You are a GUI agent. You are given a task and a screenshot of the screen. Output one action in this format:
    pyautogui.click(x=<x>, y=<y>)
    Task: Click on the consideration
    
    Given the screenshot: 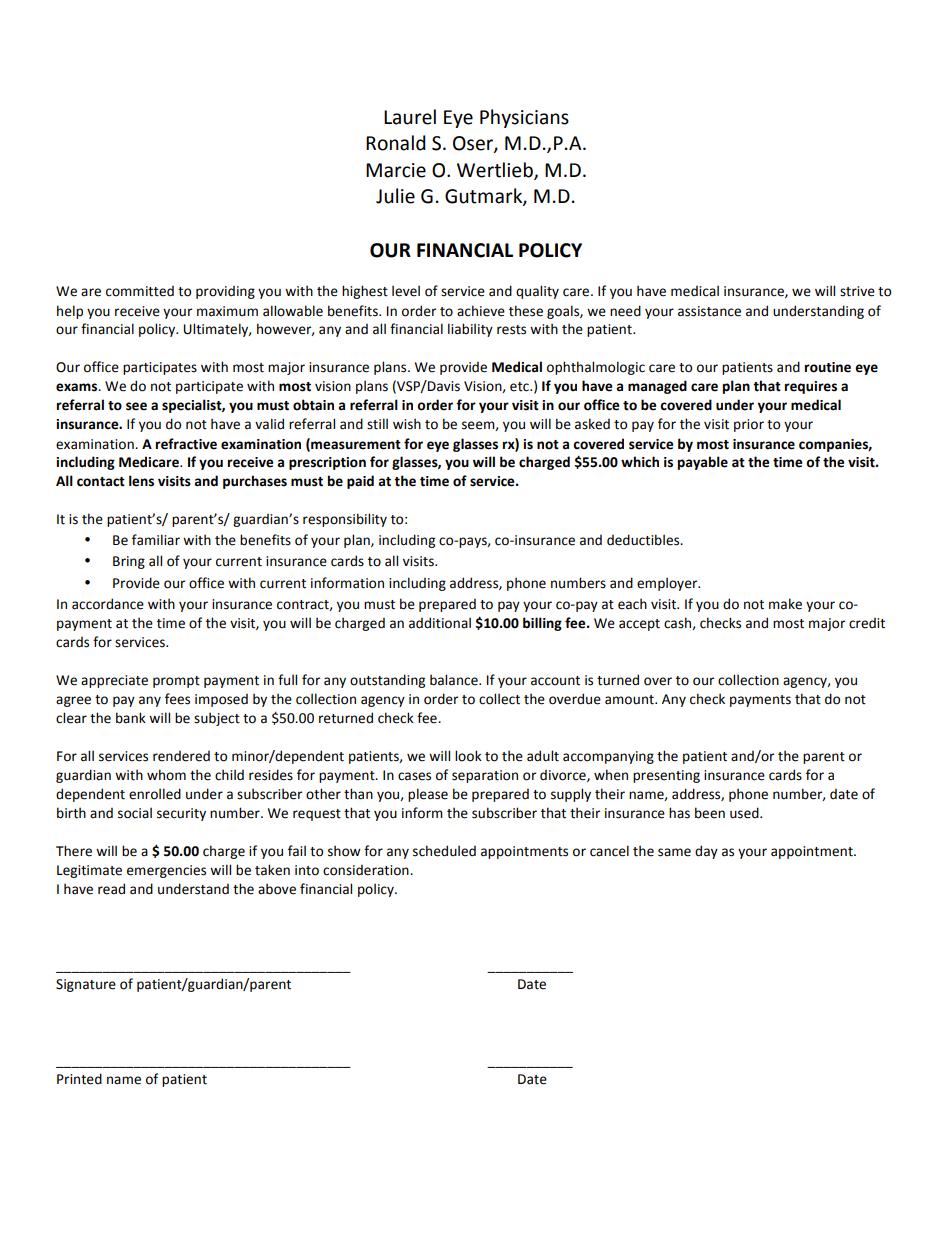 What is the action you would take?
    pyautogui.click(x=367, y=870)
